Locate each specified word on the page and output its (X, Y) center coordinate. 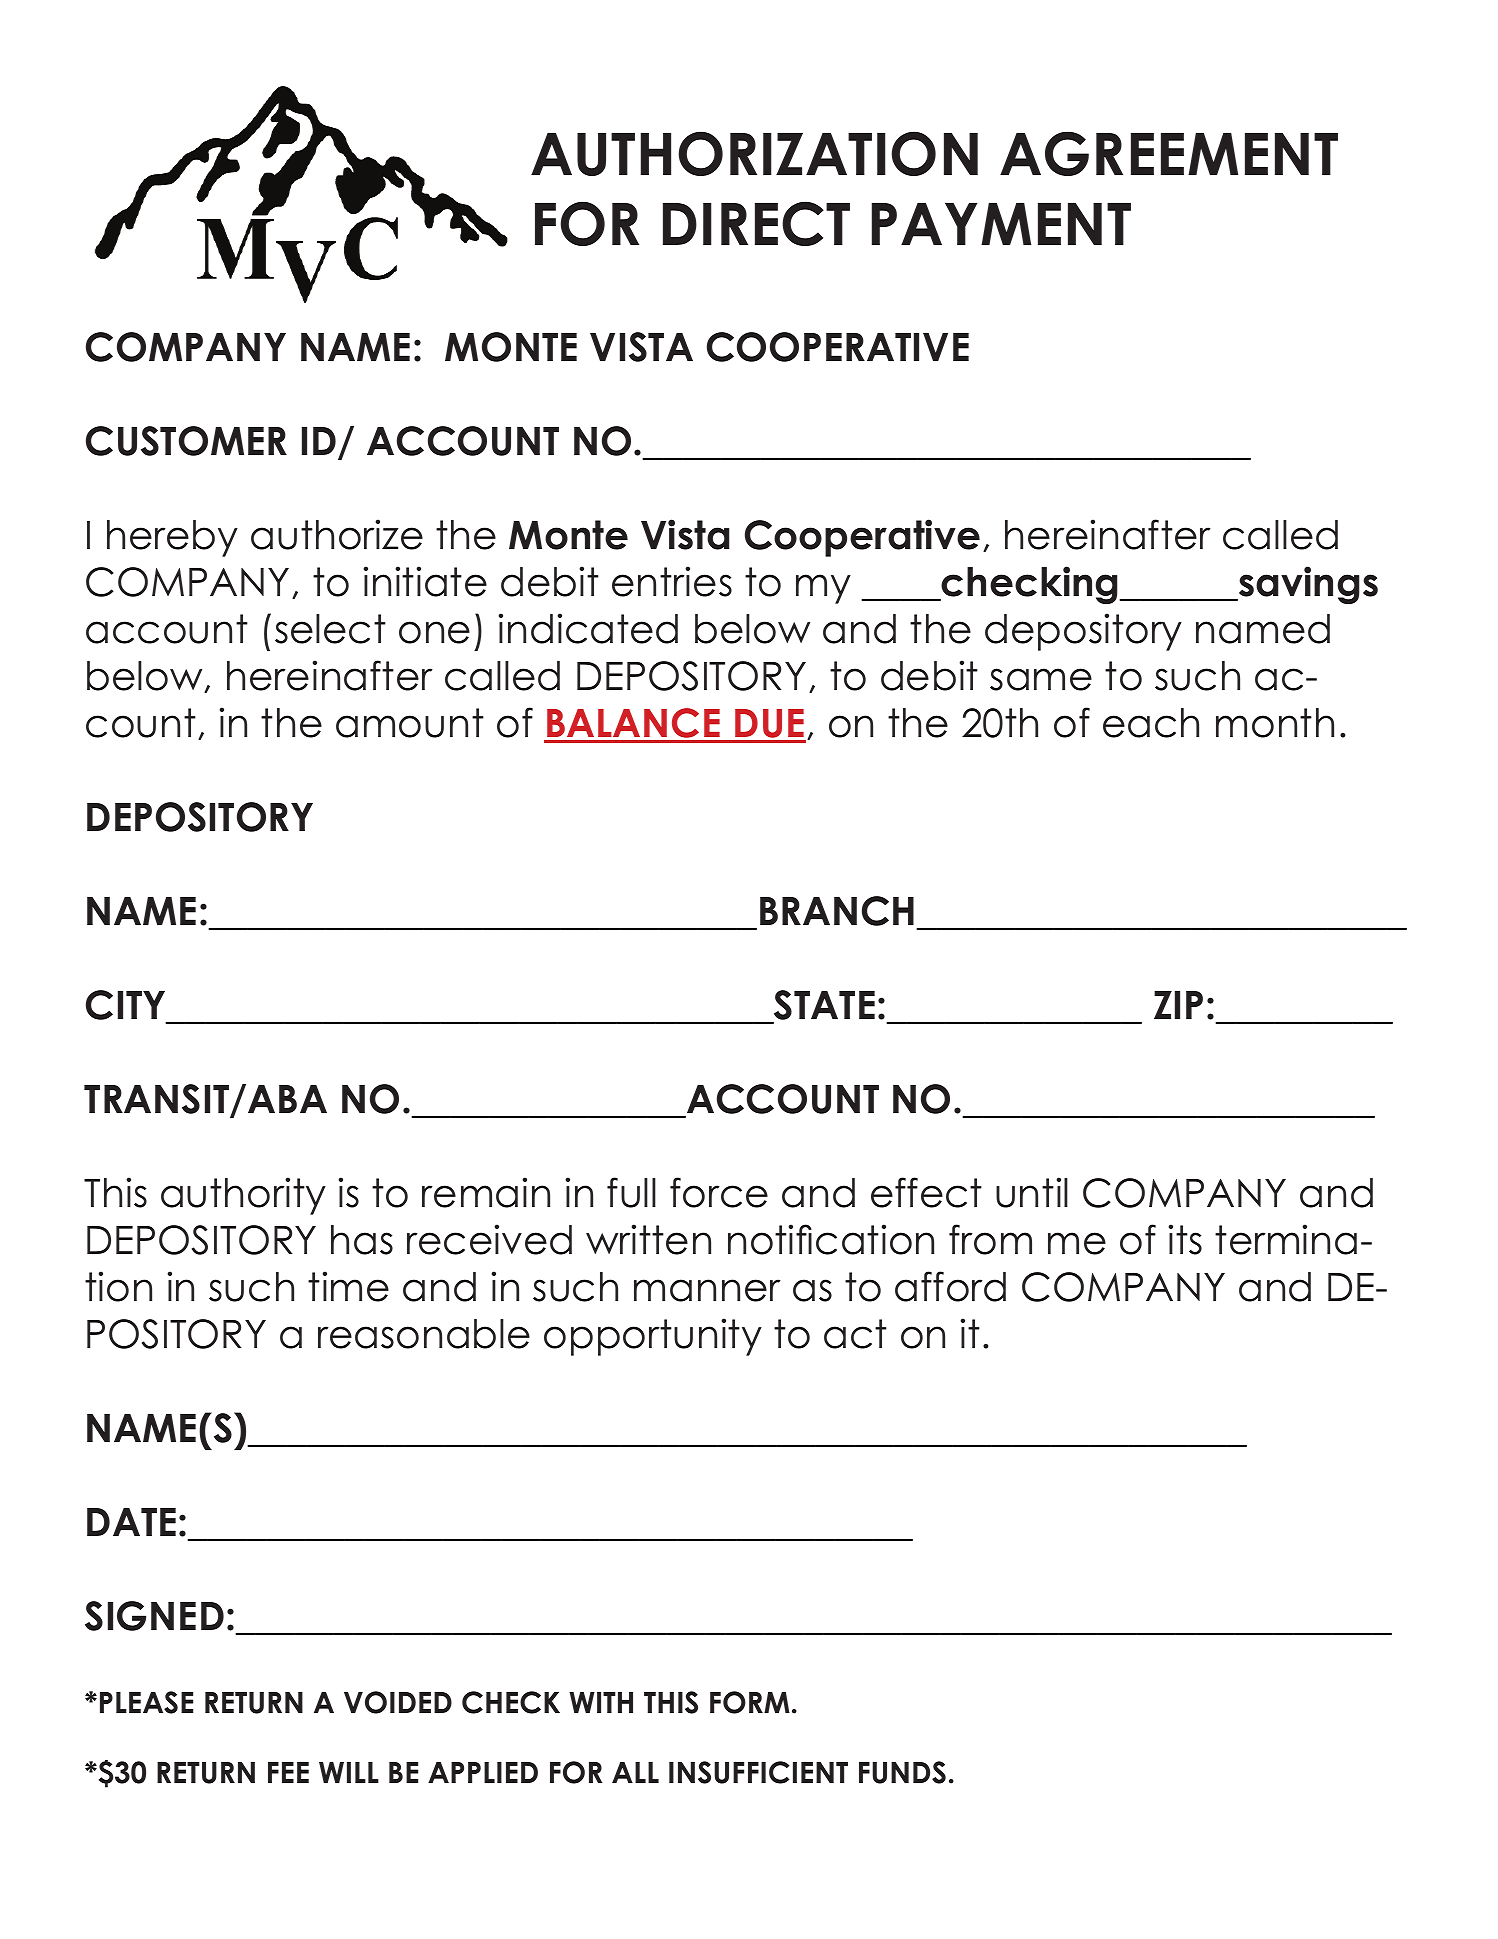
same (1041, 679)
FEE (288, 1772)
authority (243, 1196)
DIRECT (756, 223)
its (1185, 1239)
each (1151, 723)
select (330, 629)
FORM (750, 1702)
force (719, 1192)
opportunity (653, 1337)
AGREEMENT (1169, 153)
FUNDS (902, 1772)
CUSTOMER (186, 441)
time (348, 1286)
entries (672, 581)
